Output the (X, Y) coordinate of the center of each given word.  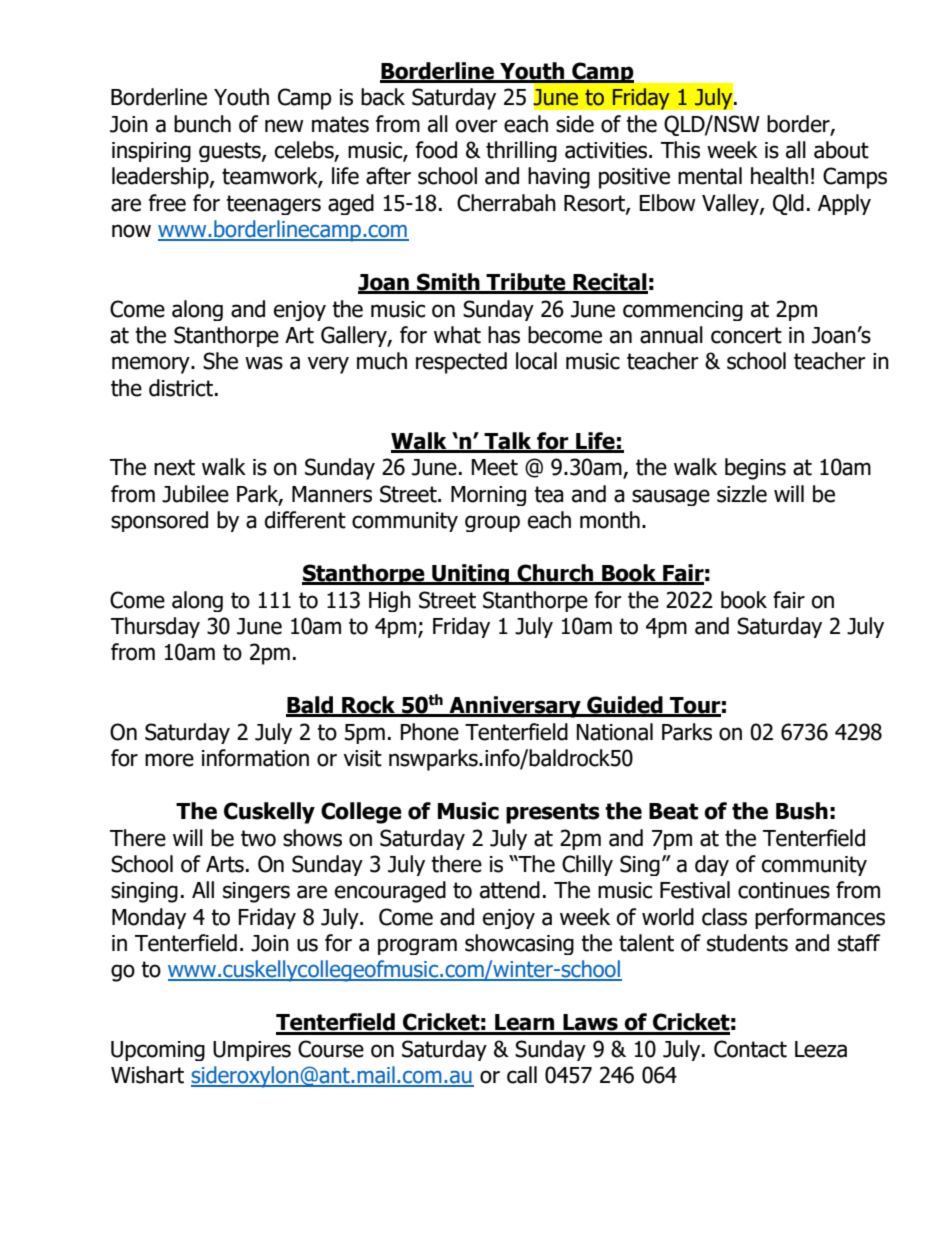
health (779, 176)
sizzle (742, 494)
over (477, 126)
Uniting (471, 574)
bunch (202, 124)
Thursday (155, 627)
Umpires (252, 1051)
